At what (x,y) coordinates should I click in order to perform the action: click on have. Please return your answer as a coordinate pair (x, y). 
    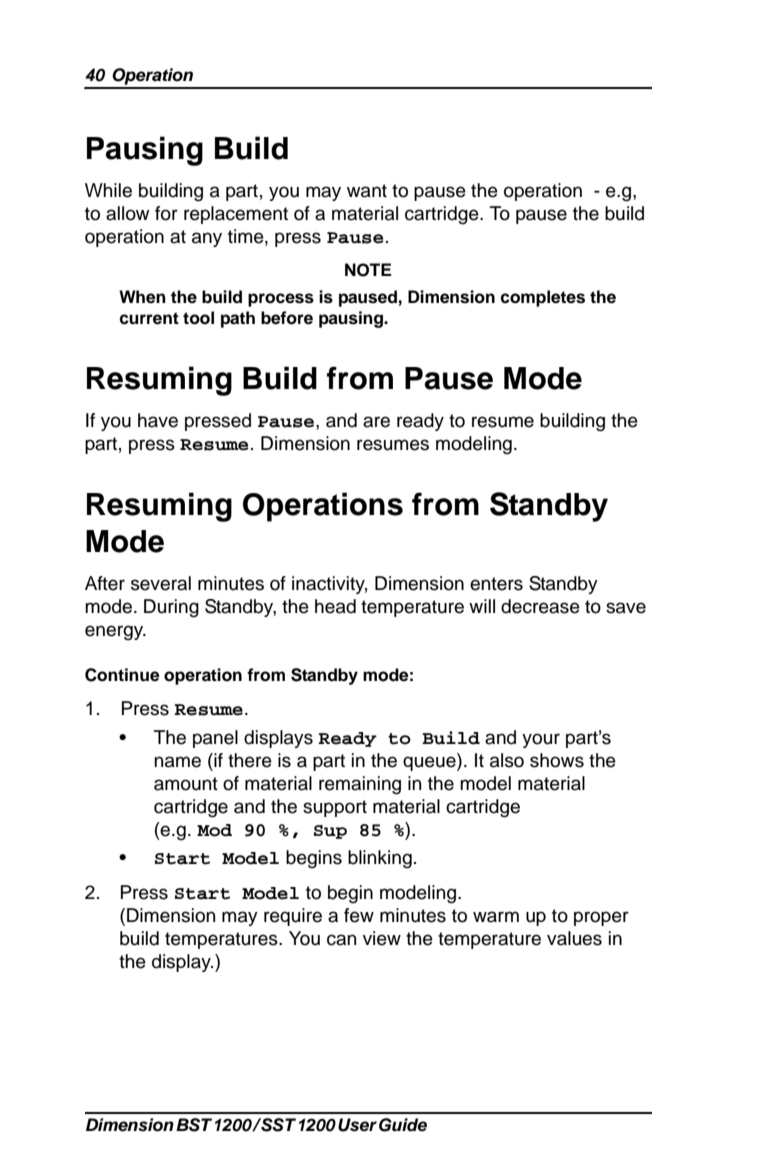
    Looking at the image, I should click on (158, 420).
